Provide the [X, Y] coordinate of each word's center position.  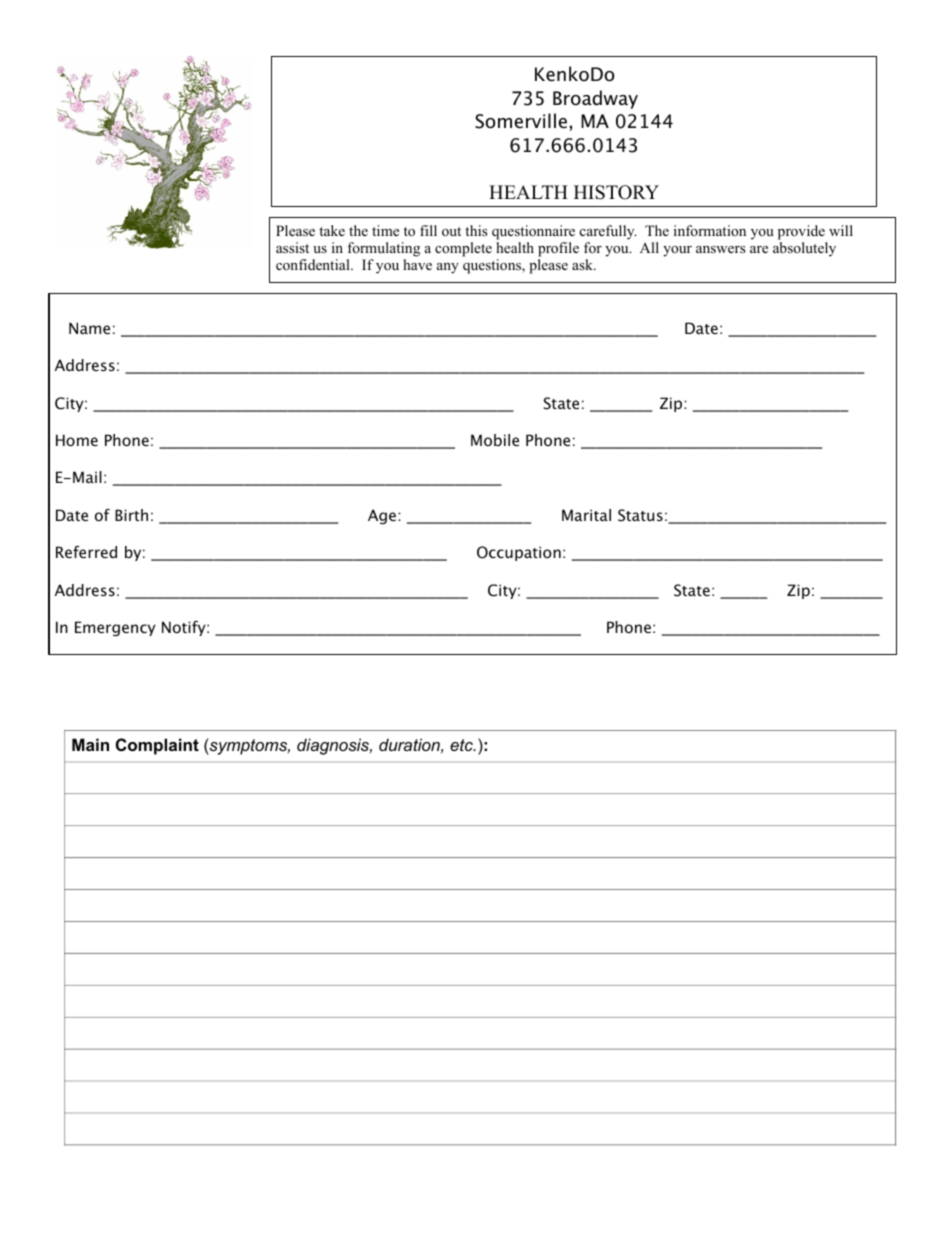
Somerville [521, 121]
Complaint [157, 746]
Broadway [595, 99]
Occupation [519, 553]
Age [382, 516]
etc [462, 745]
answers [720, 249]
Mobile [495, 440]
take [332, 230]
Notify [185, 628]
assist [292, 247]
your [677, 251]
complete [463, 249]
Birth [131, 515]
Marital [586, 515]
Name [89, 328]
